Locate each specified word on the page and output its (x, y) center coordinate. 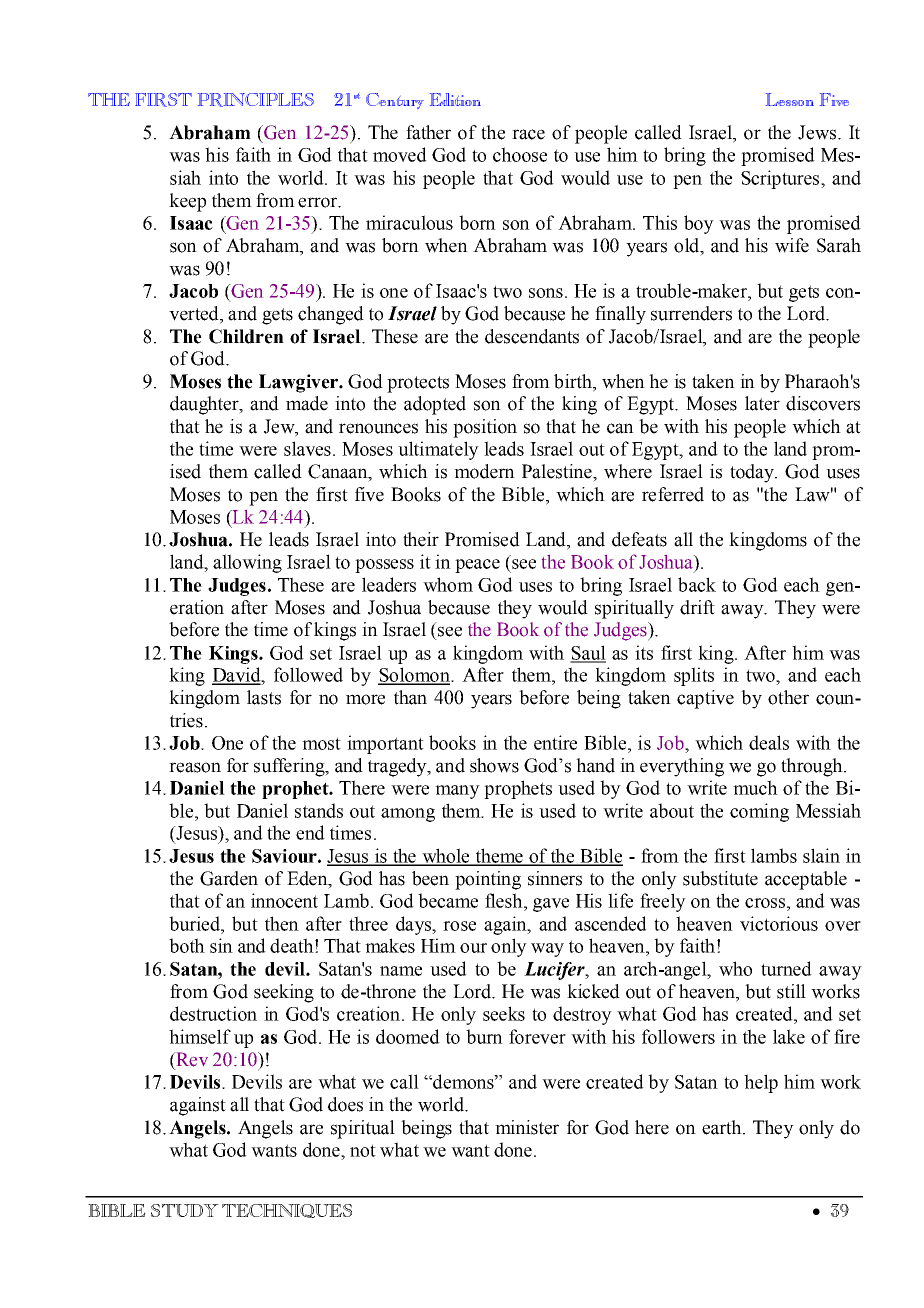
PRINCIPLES (256, 100)
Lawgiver (299, 383)
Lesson (790, 99)
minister (527, 1127)
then (282, 923)
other (788, 697)
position (485, 428)
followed (308, 674)
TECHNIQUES (287, 1211)
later (762, 403)
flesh (505, 900)
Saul (588, 653)
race (528, 134)
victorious (779, 923)
